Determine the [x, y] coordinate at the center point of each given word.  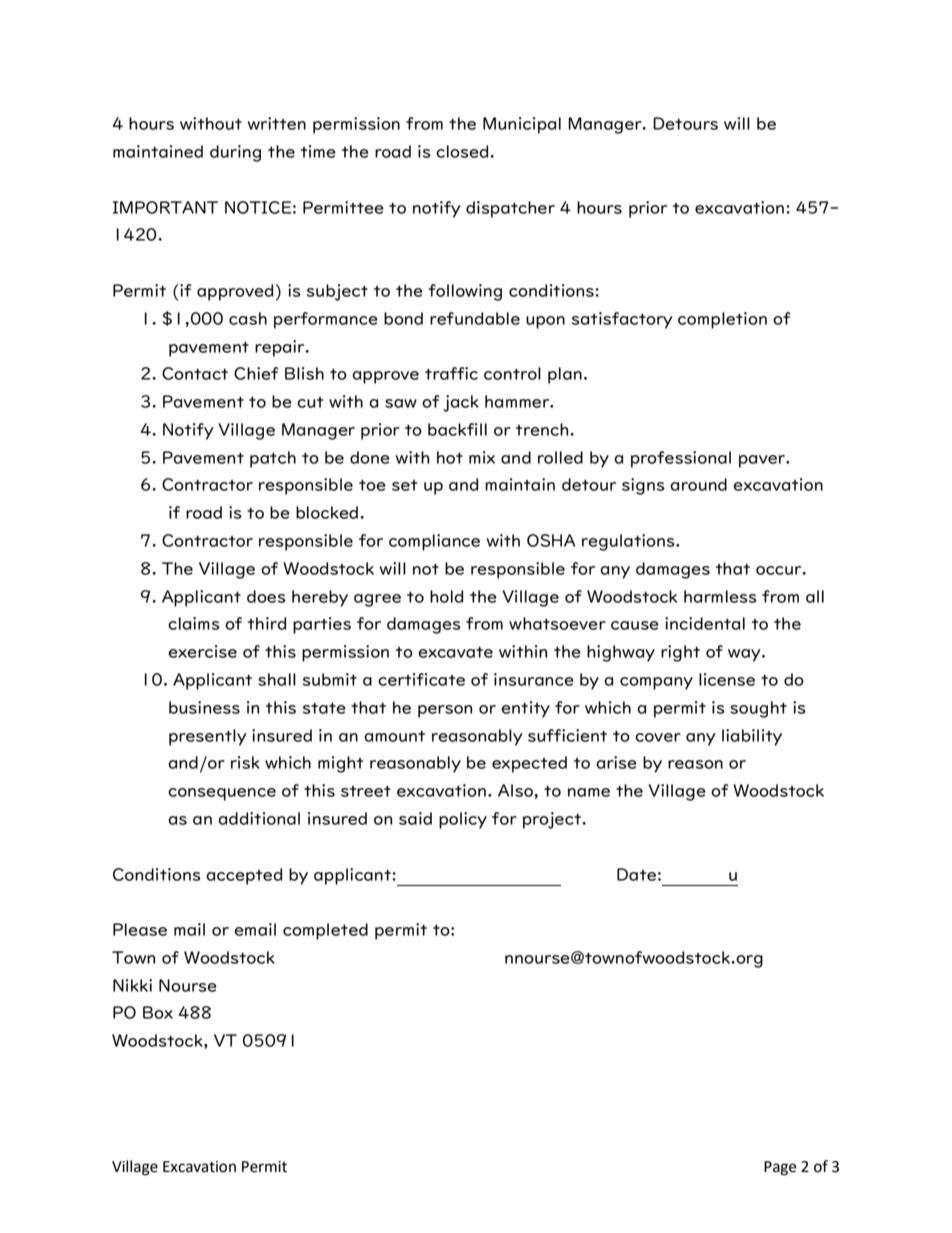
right [680, 653]
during [235, 153]
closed [463, 151]
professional [681, 459]
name [589, 792]
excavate [455, 652]
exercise [202, 651]
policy [463, 820]
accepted [244, 876]
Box [158, 1012]
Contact [195, 373]
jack [461, 403]
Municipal [522, 125]
